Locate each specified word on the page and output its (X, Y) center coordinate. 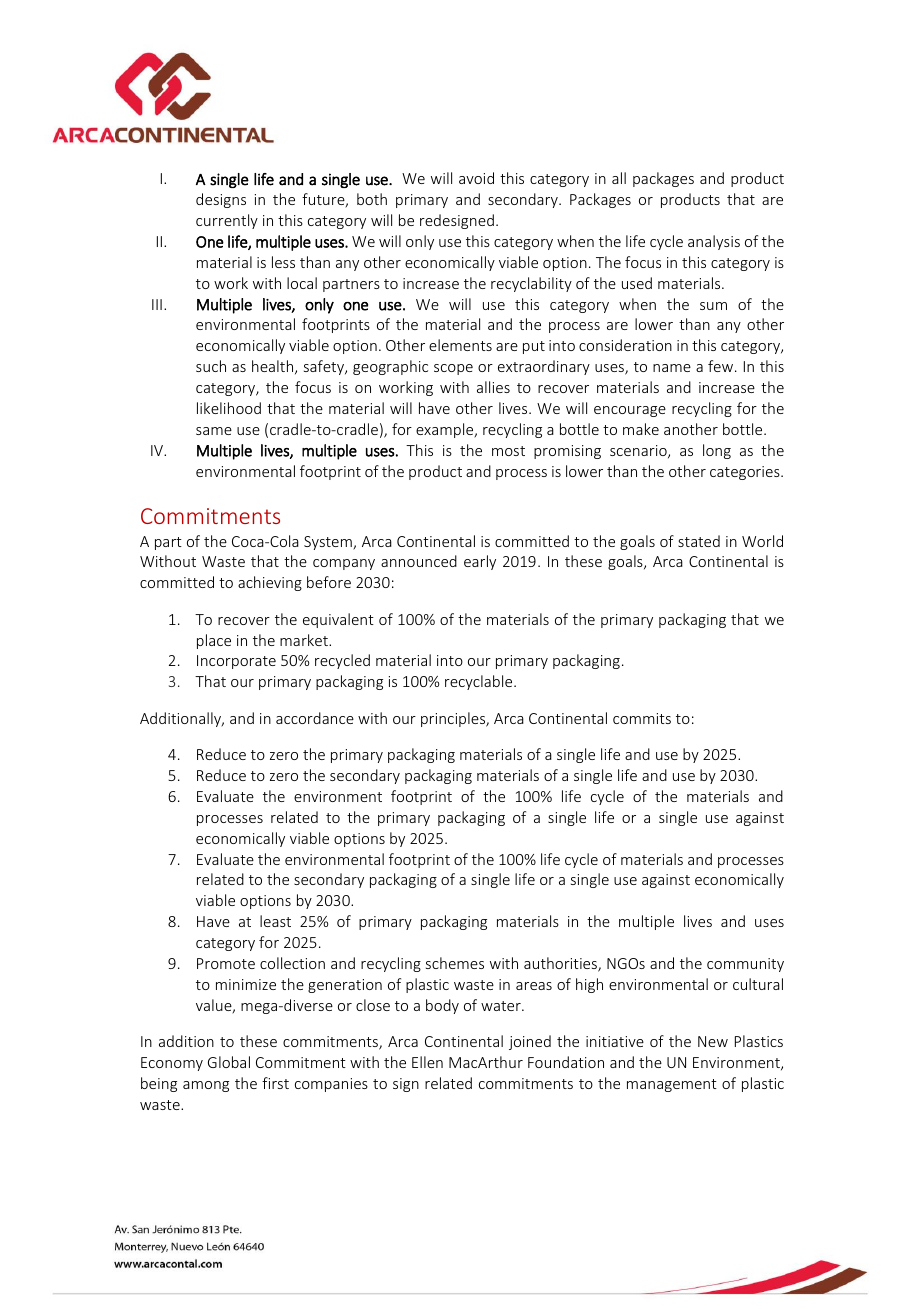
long (717, 451)
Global (229, 1062)
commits (642, 718)
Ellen (427, 1062)
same (214, 431)
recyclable (480, 682)
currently (227, 221)
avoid (476, 178)
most (508, 451)
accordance (315, 718)
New (713, 1041)
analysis (714, 242)
